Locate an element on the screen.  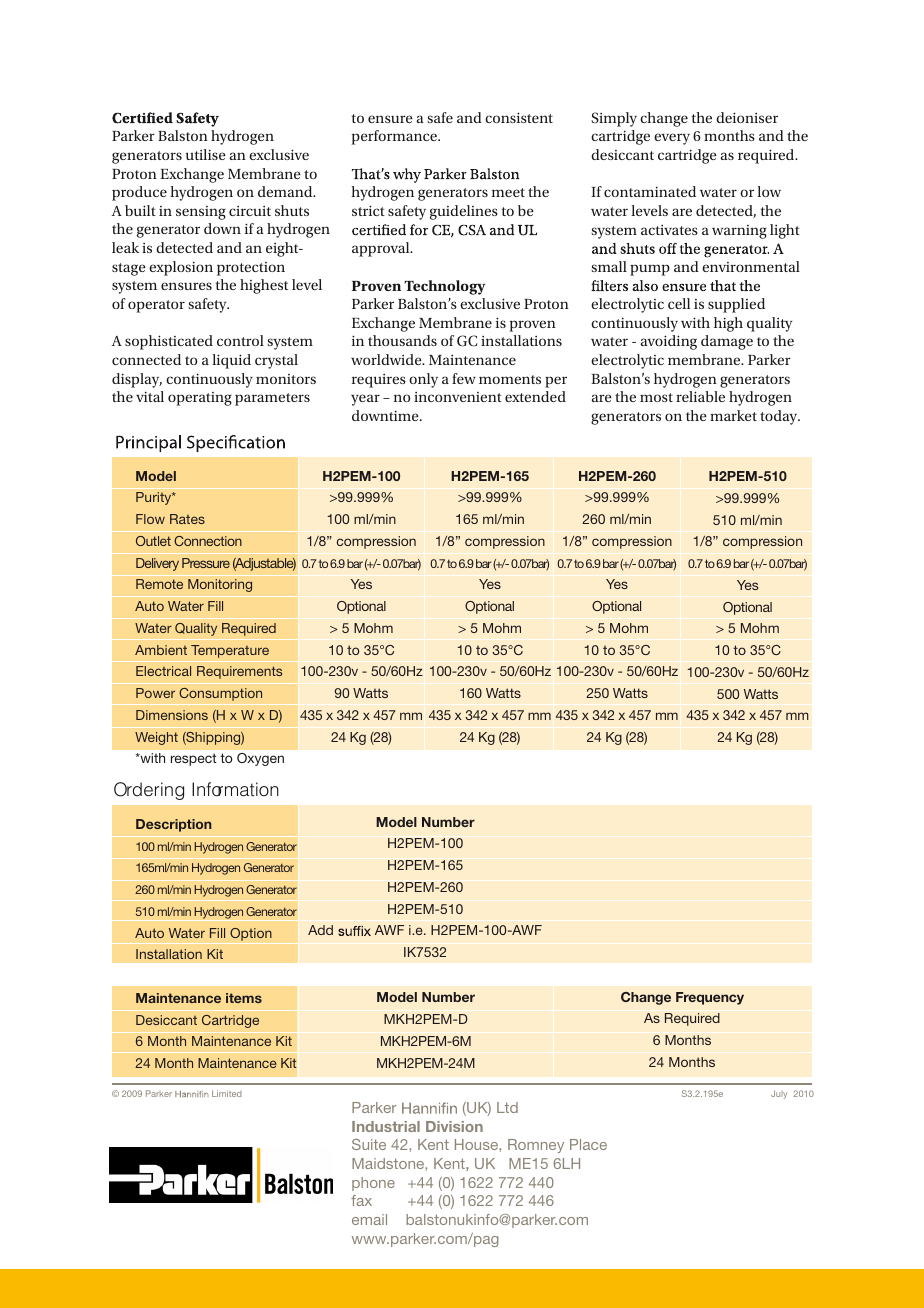
inconvenient is located at coordinates (458, 397).
